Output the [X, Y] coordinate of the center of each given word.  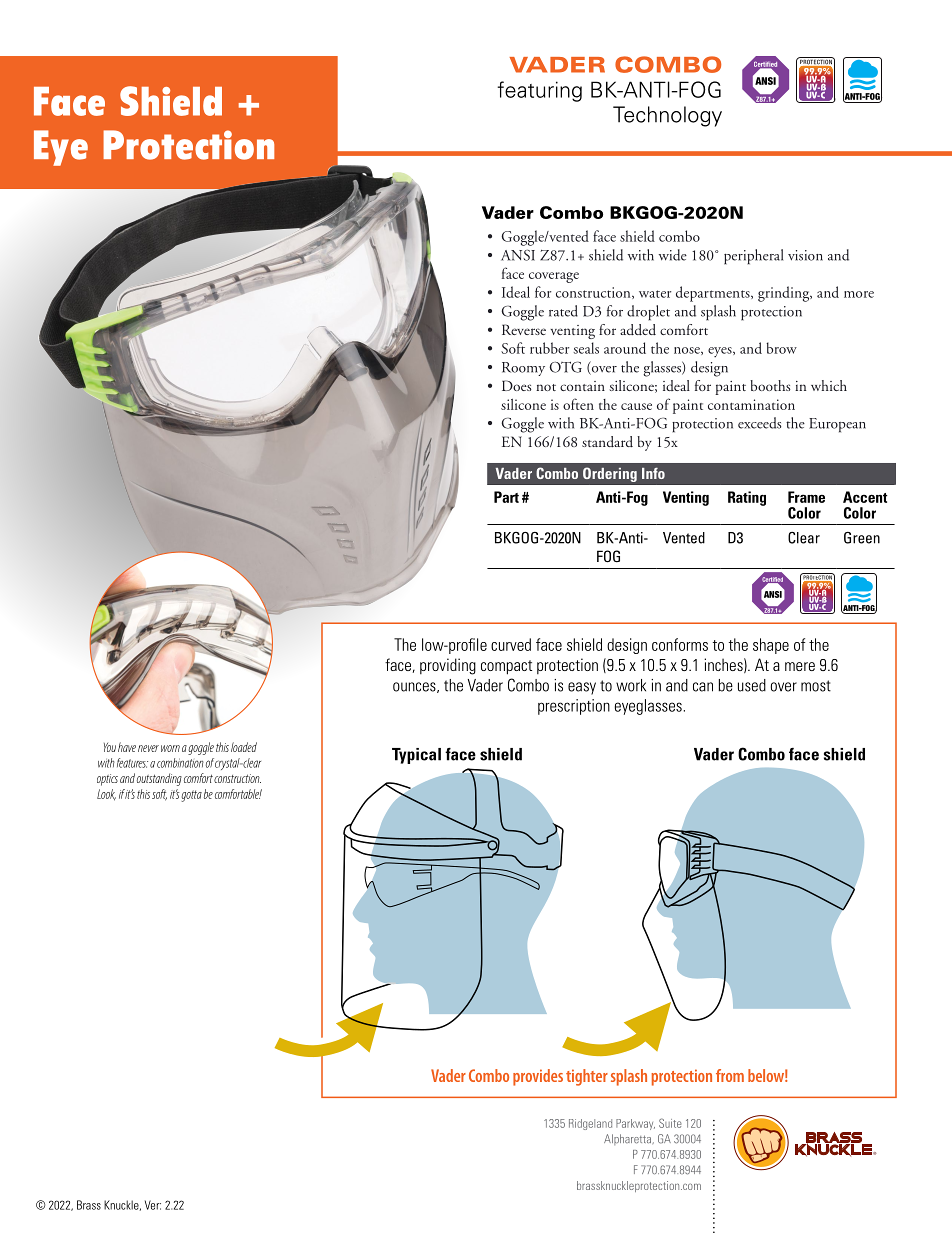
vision [805, 255]
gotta [192, 796]
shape [771, 646]
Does [517, 385]
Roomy [523, 369]
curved [511, 644]
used [752, 685]
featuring [539, 91]
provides [538, 1077]
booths [770, 385]
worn [170, 748]
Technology [667, 116]
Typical [416, 756]
